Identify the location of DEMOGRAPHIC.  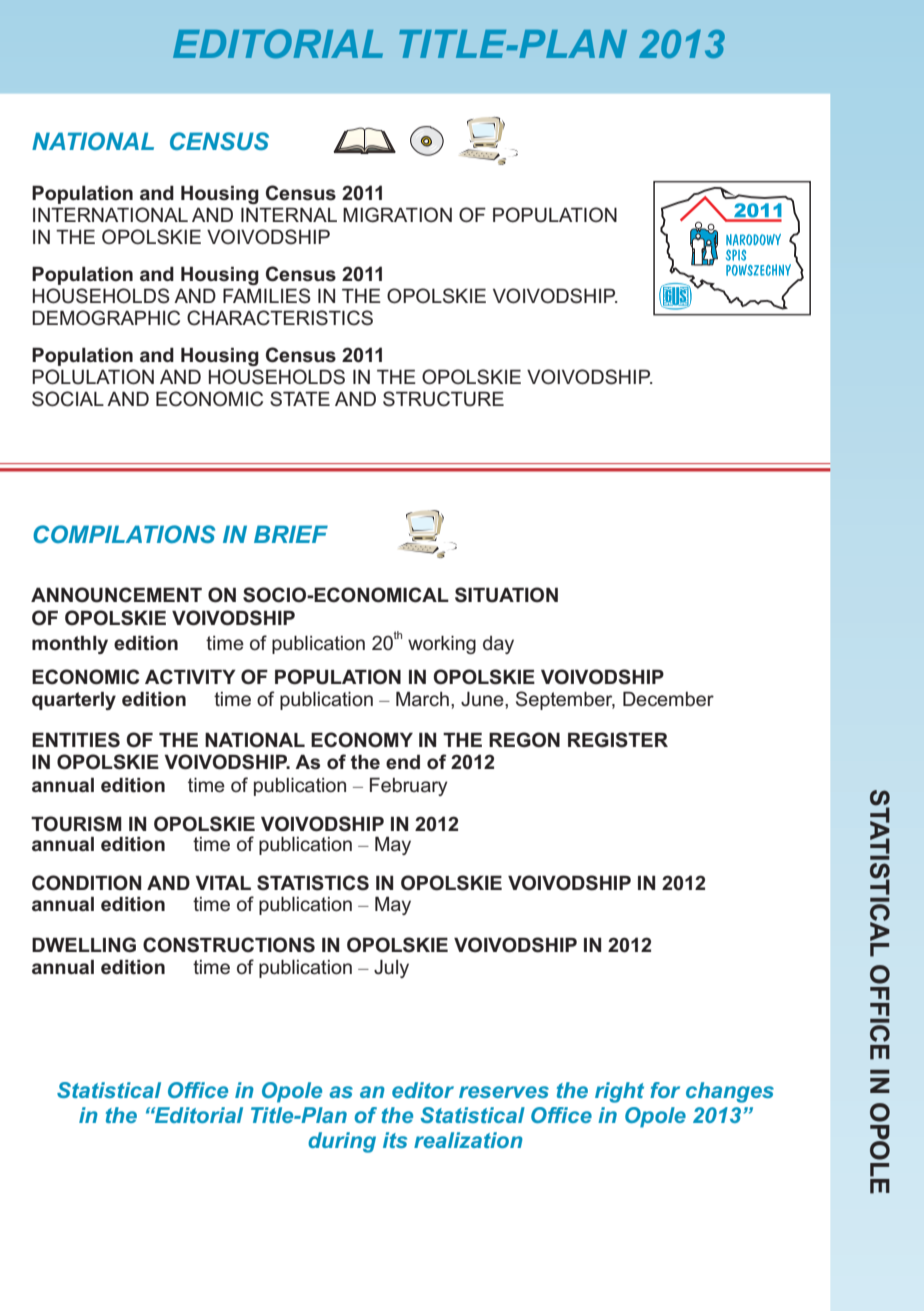
(106, 318).
